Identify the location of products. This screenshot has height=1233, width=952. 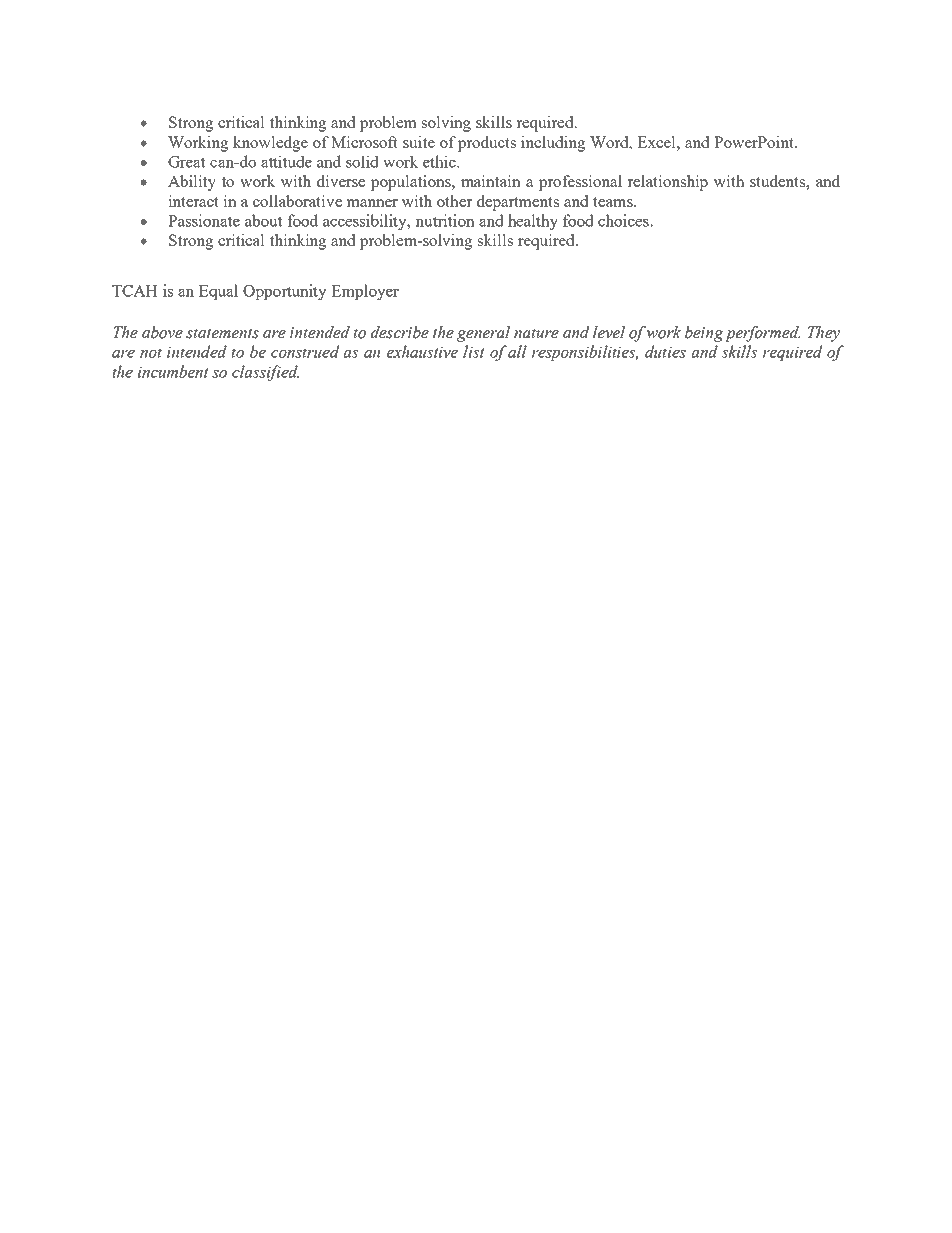
(487, 144).
